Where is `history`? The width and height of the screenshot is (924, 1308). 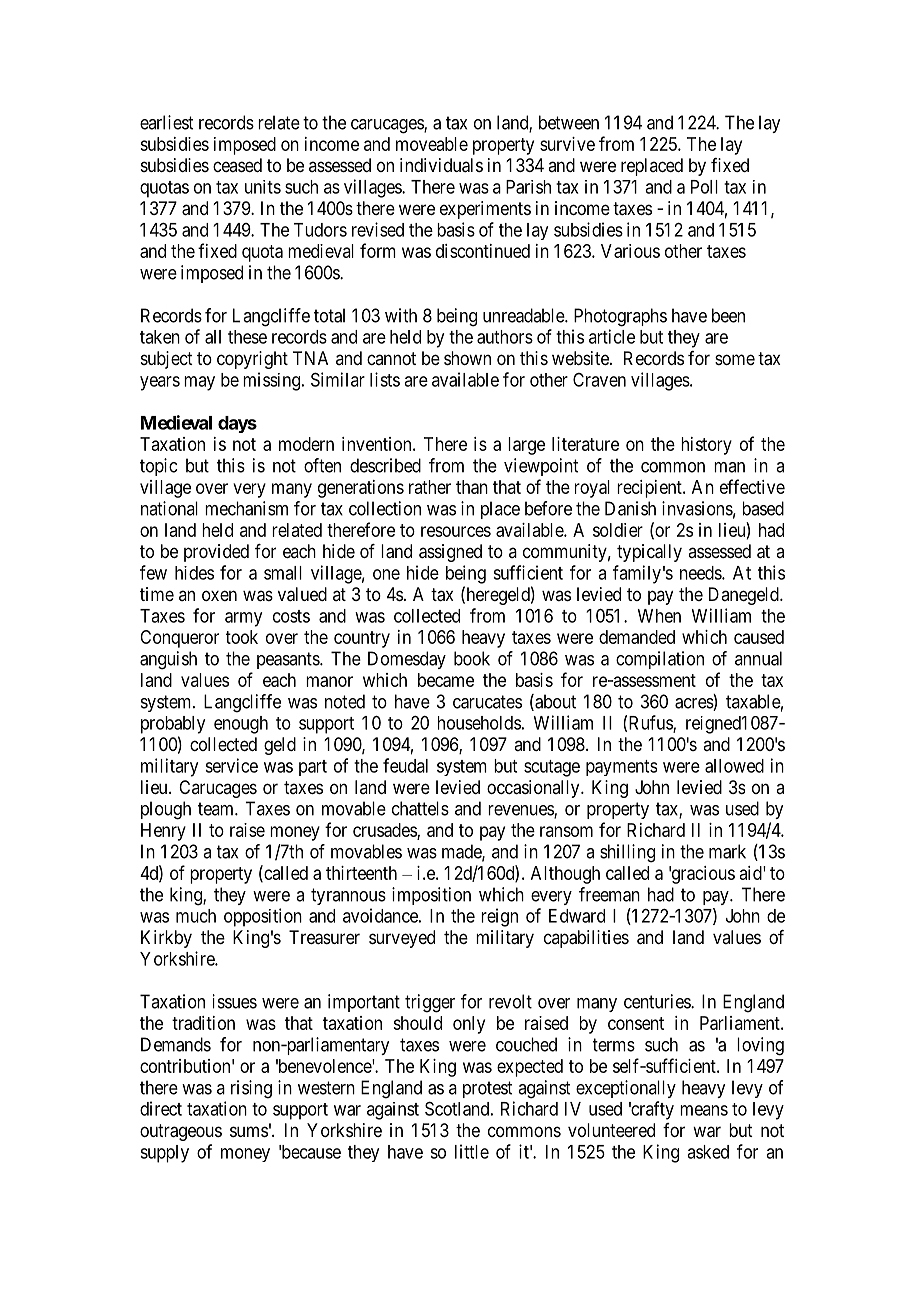
history is located at coordinates (706, 446).
